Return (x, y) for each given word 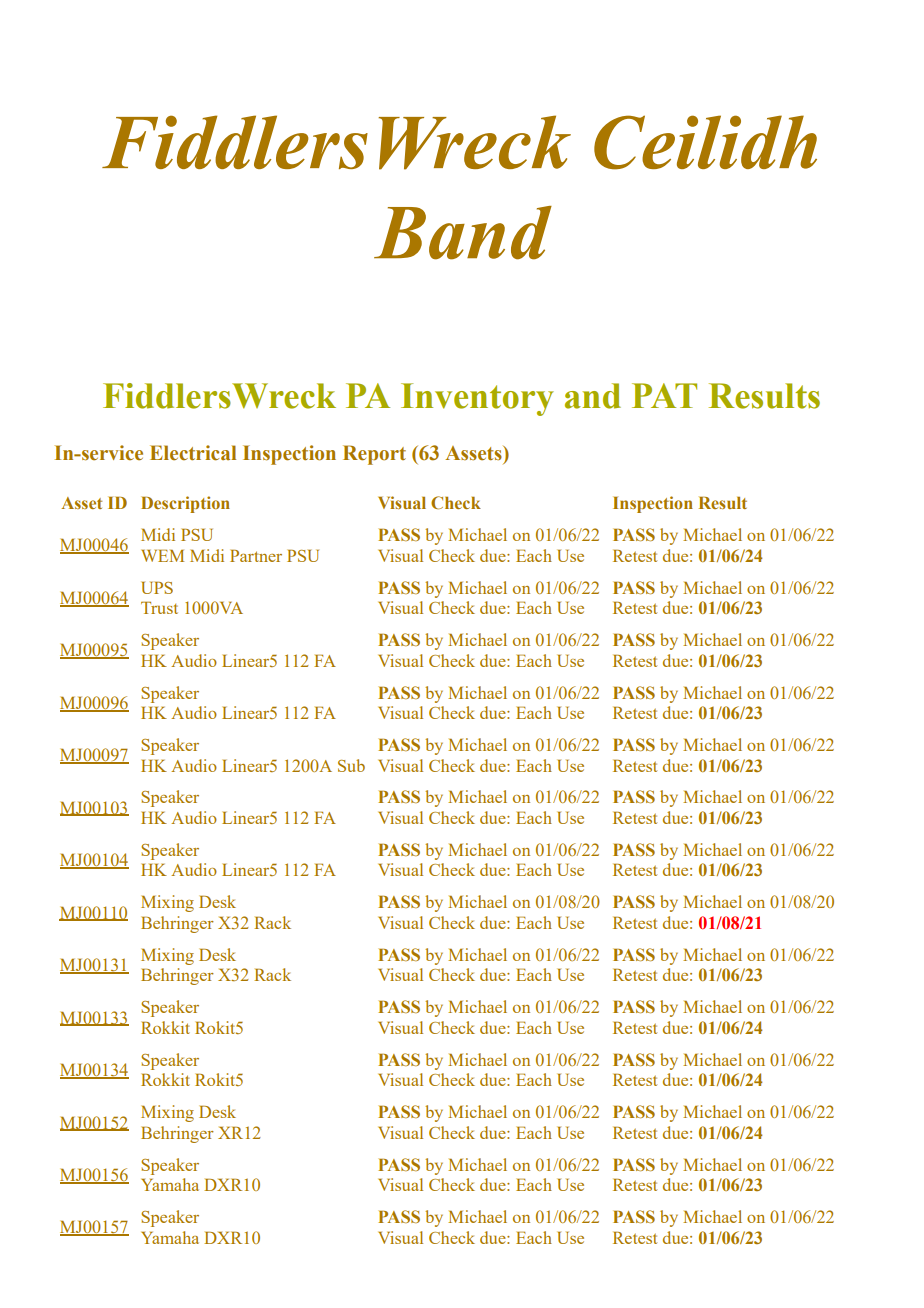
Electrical (193, 453)
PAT (664, 395)
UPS (157, 587)
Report (374, 455)
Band (463, 233)
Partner (256, 555)
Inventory (477, 399)
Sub (351, 765)
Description (185, 504)
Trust (159, 607)
